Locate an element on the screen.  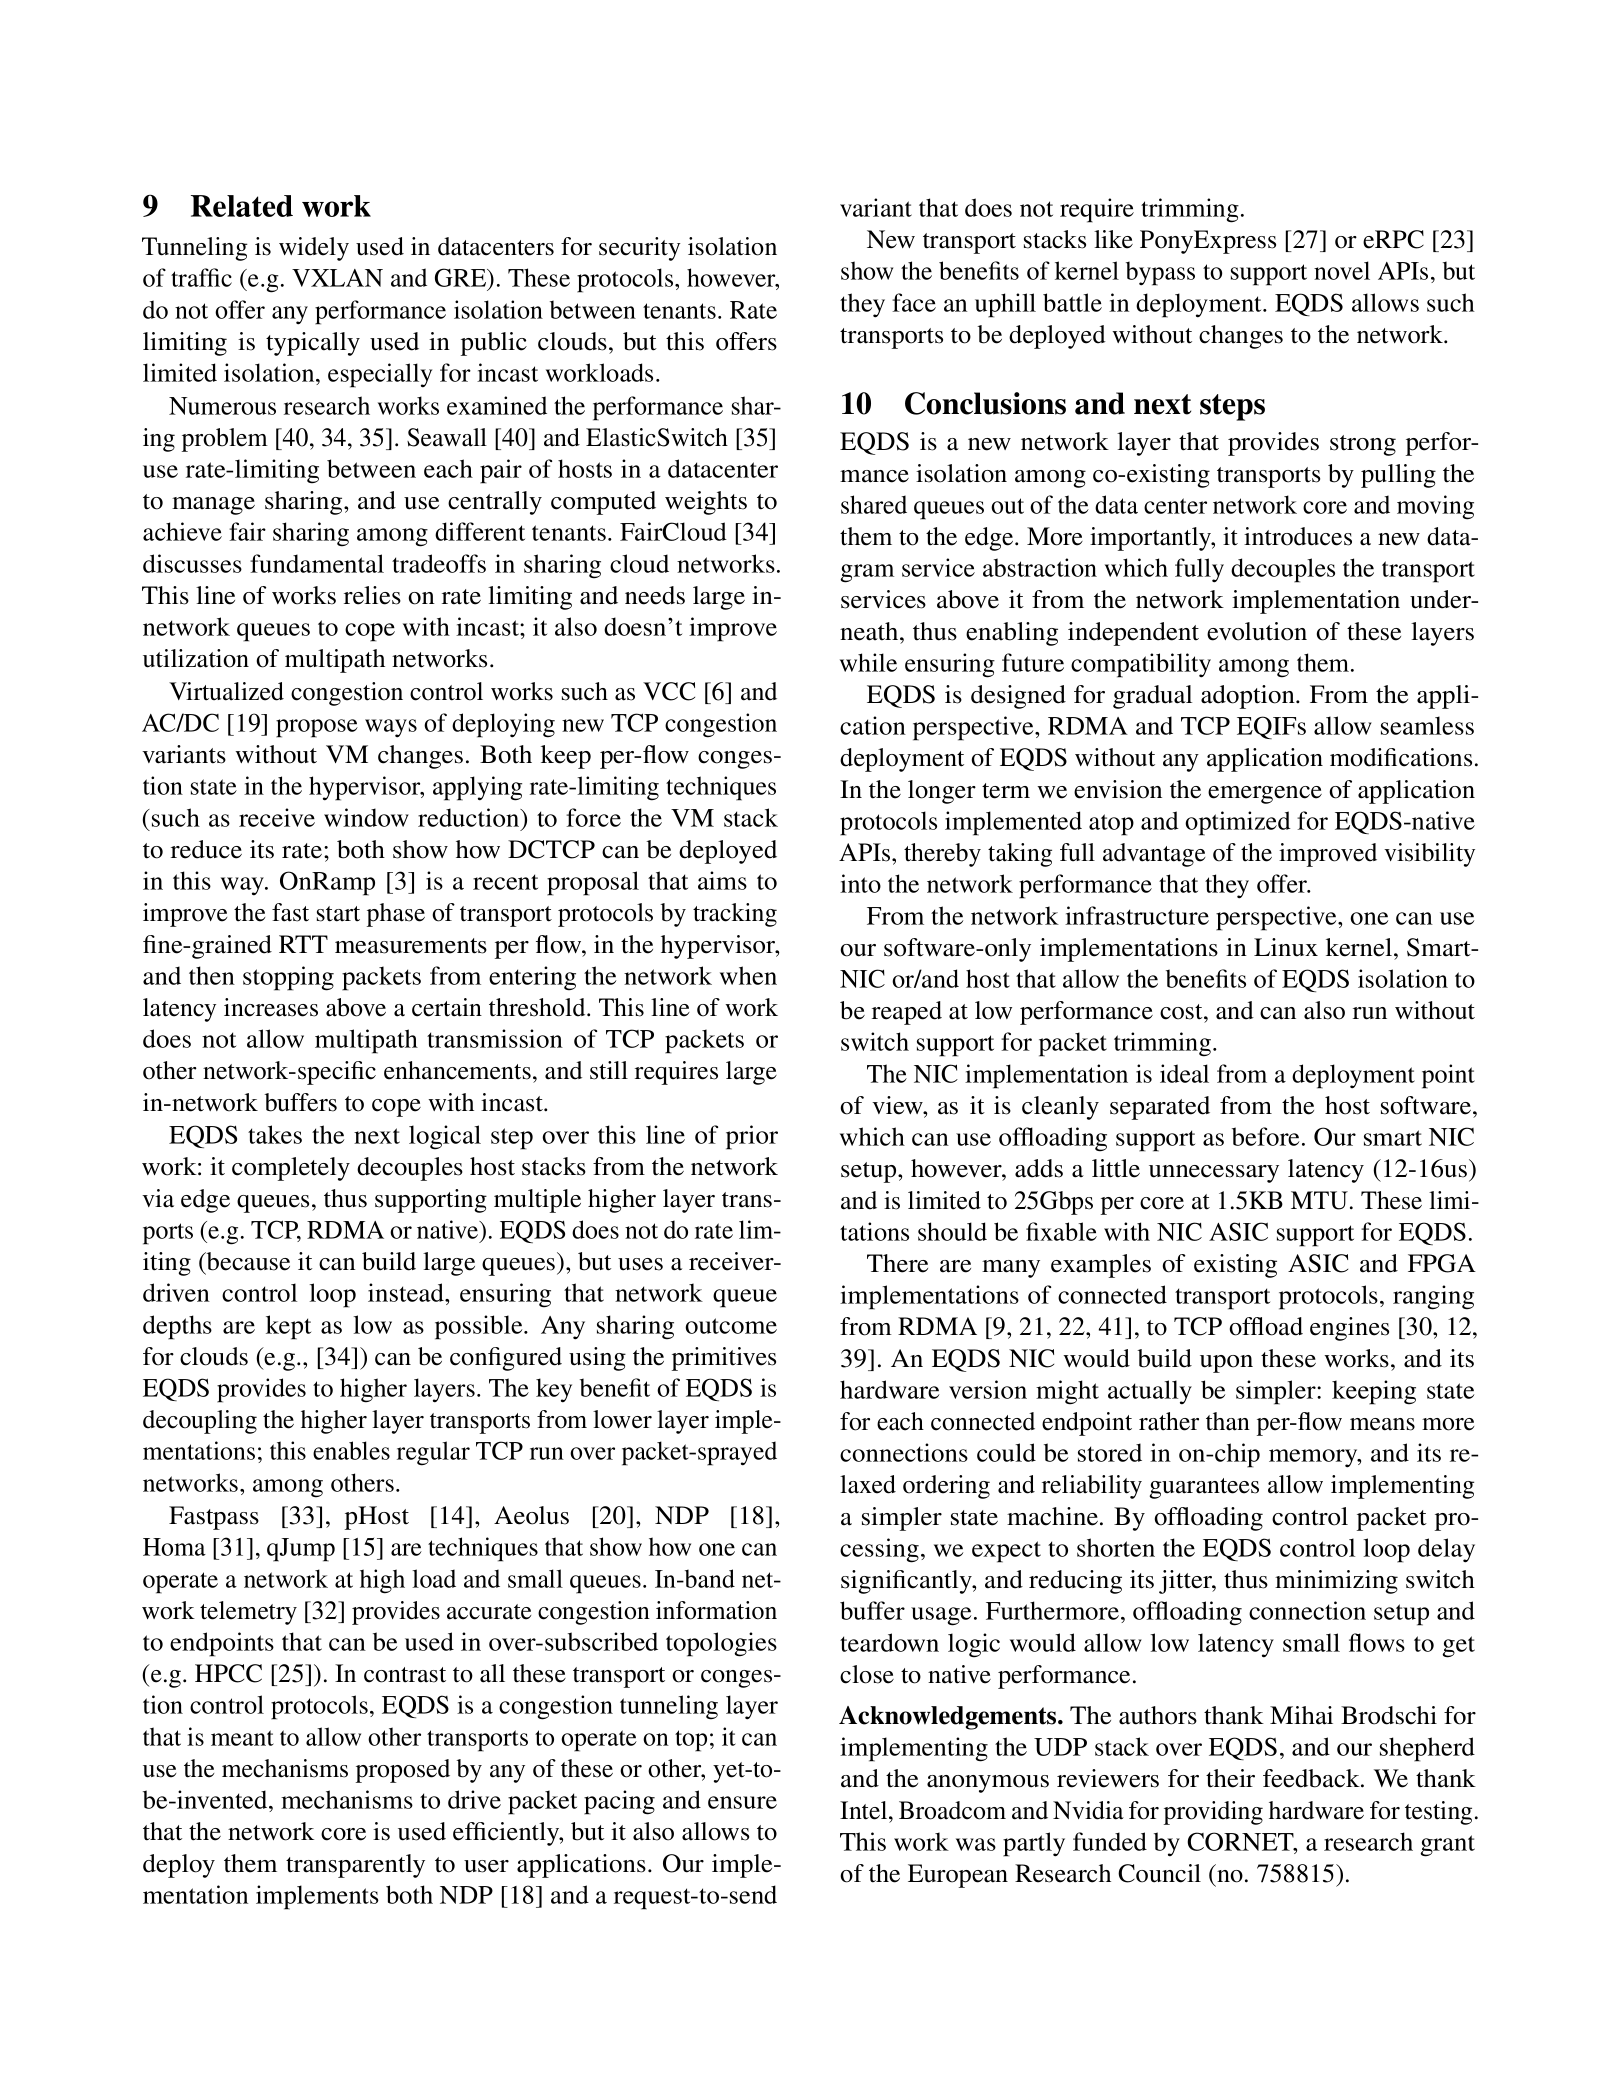
guarantees is located at coordinates (1204, 1488).
